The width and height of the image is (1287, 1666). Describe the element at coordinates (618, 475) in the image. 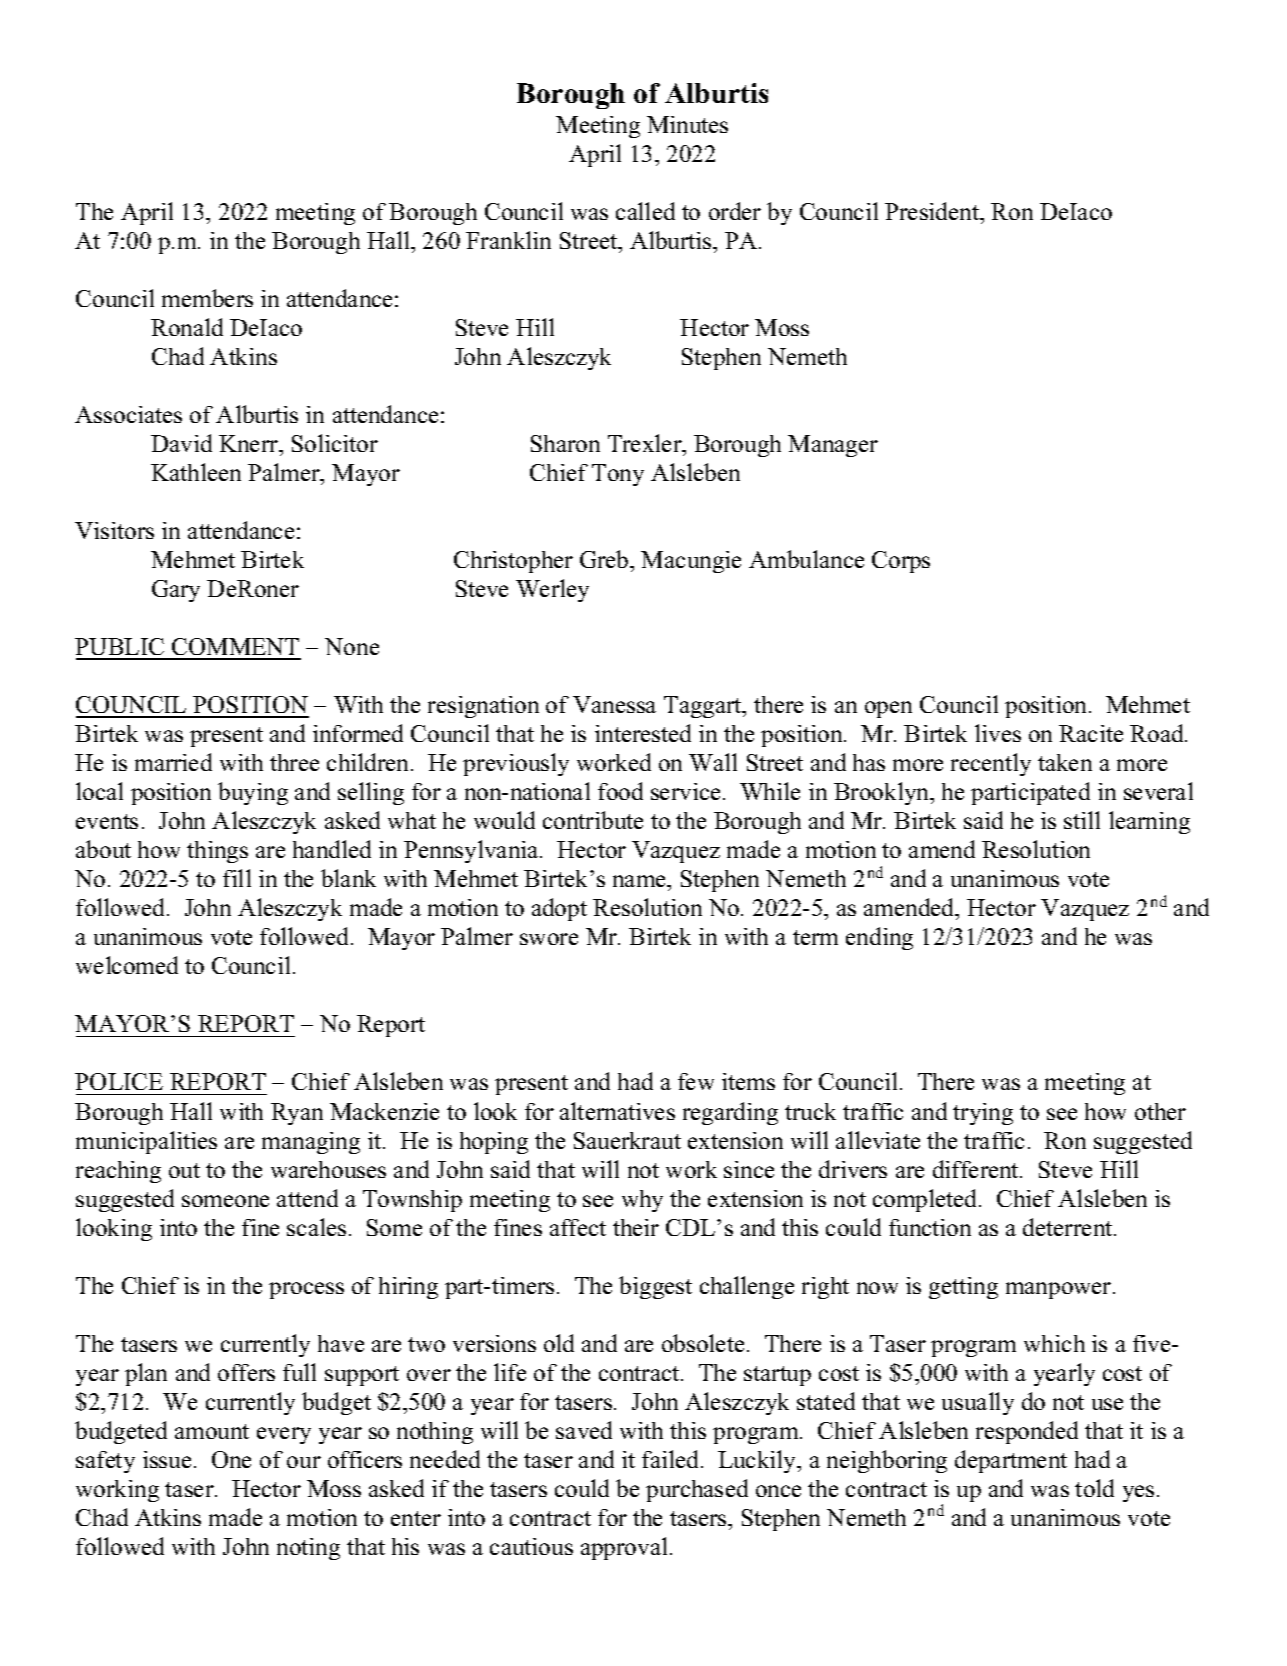

I see `Tony` at that location.
